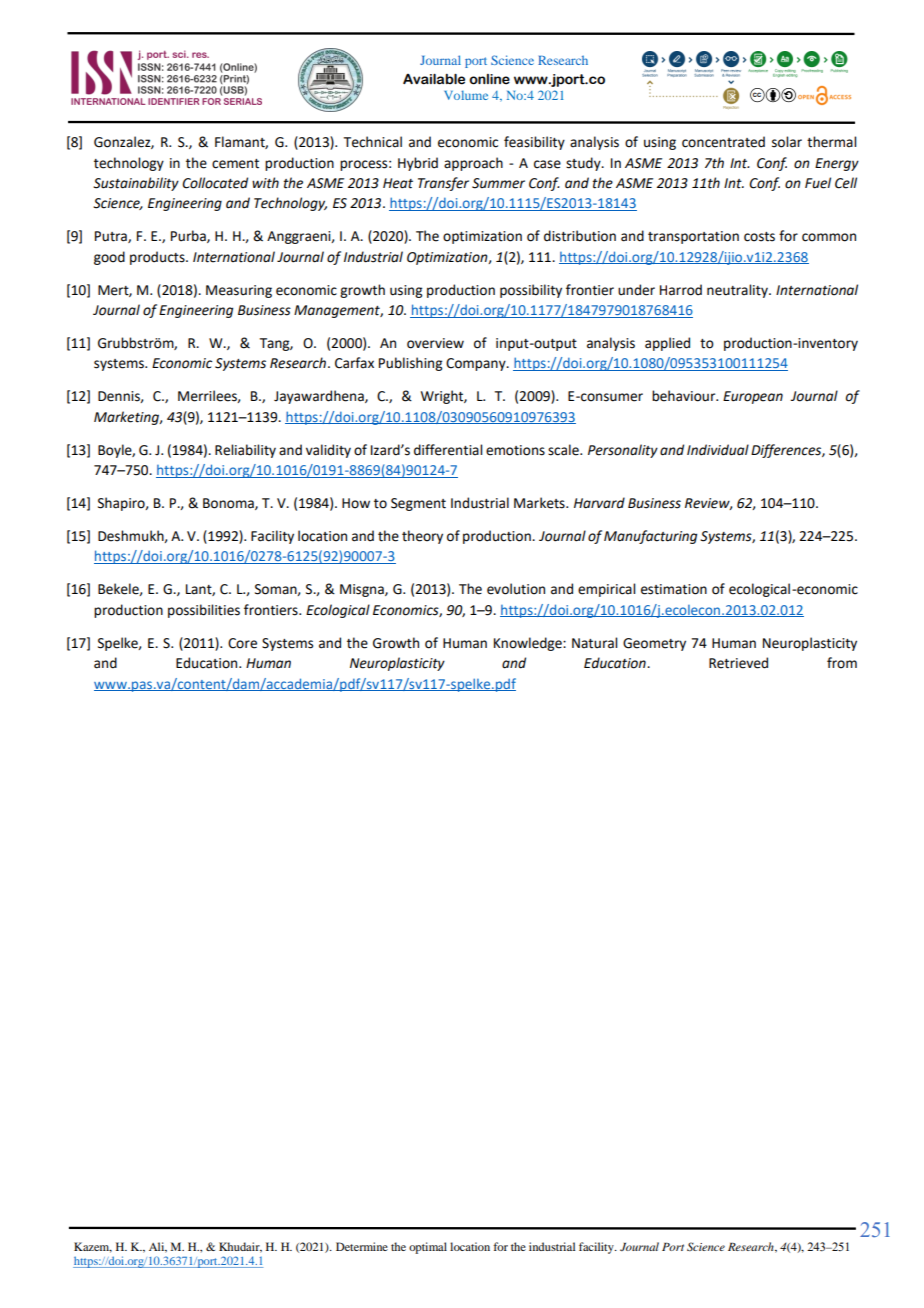  What do you see at coordinates (529, 644) in the image?
I see `Knowledge` at bounding box center [529, 644].
